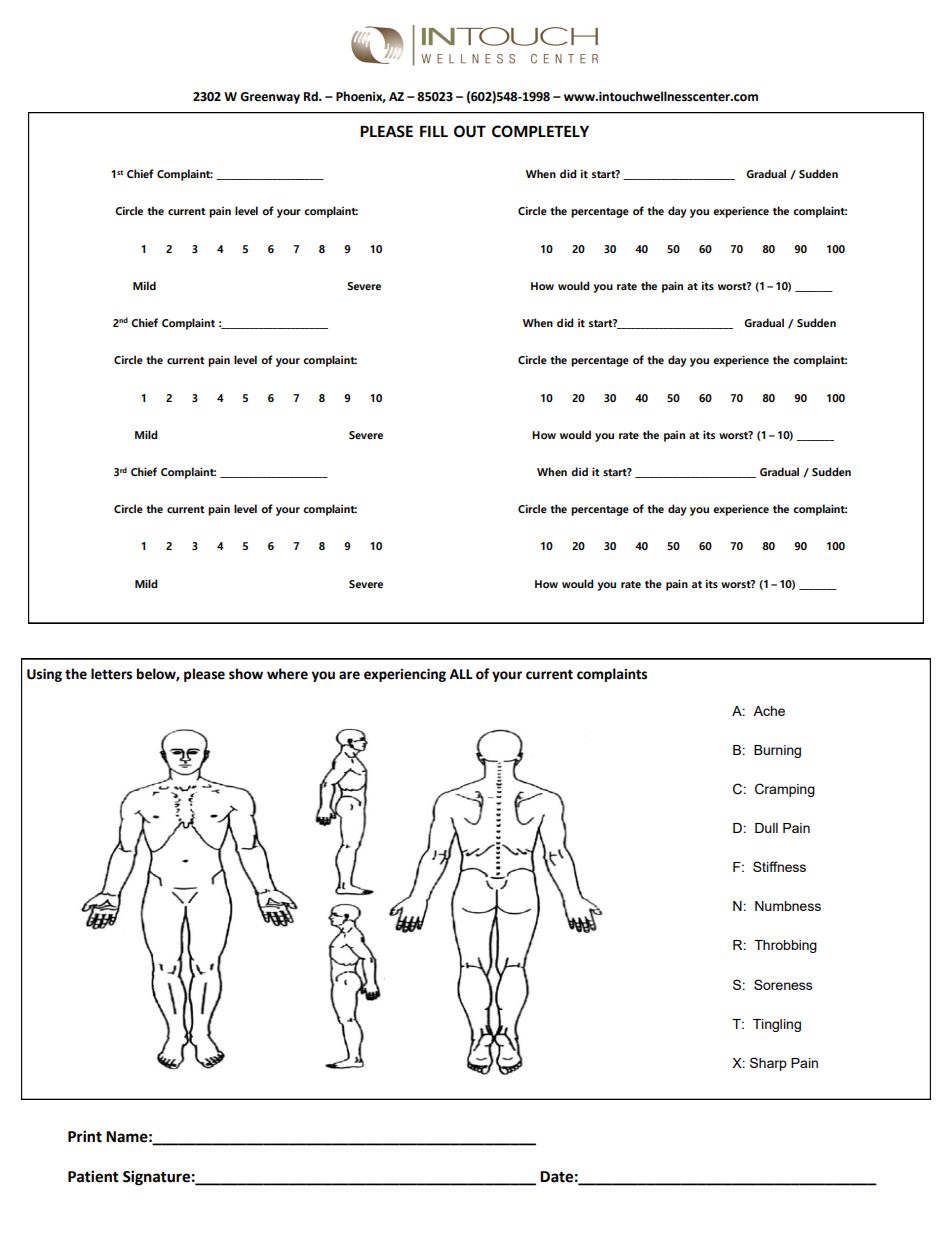  I want to click on experiencing, so click(405, 675).
